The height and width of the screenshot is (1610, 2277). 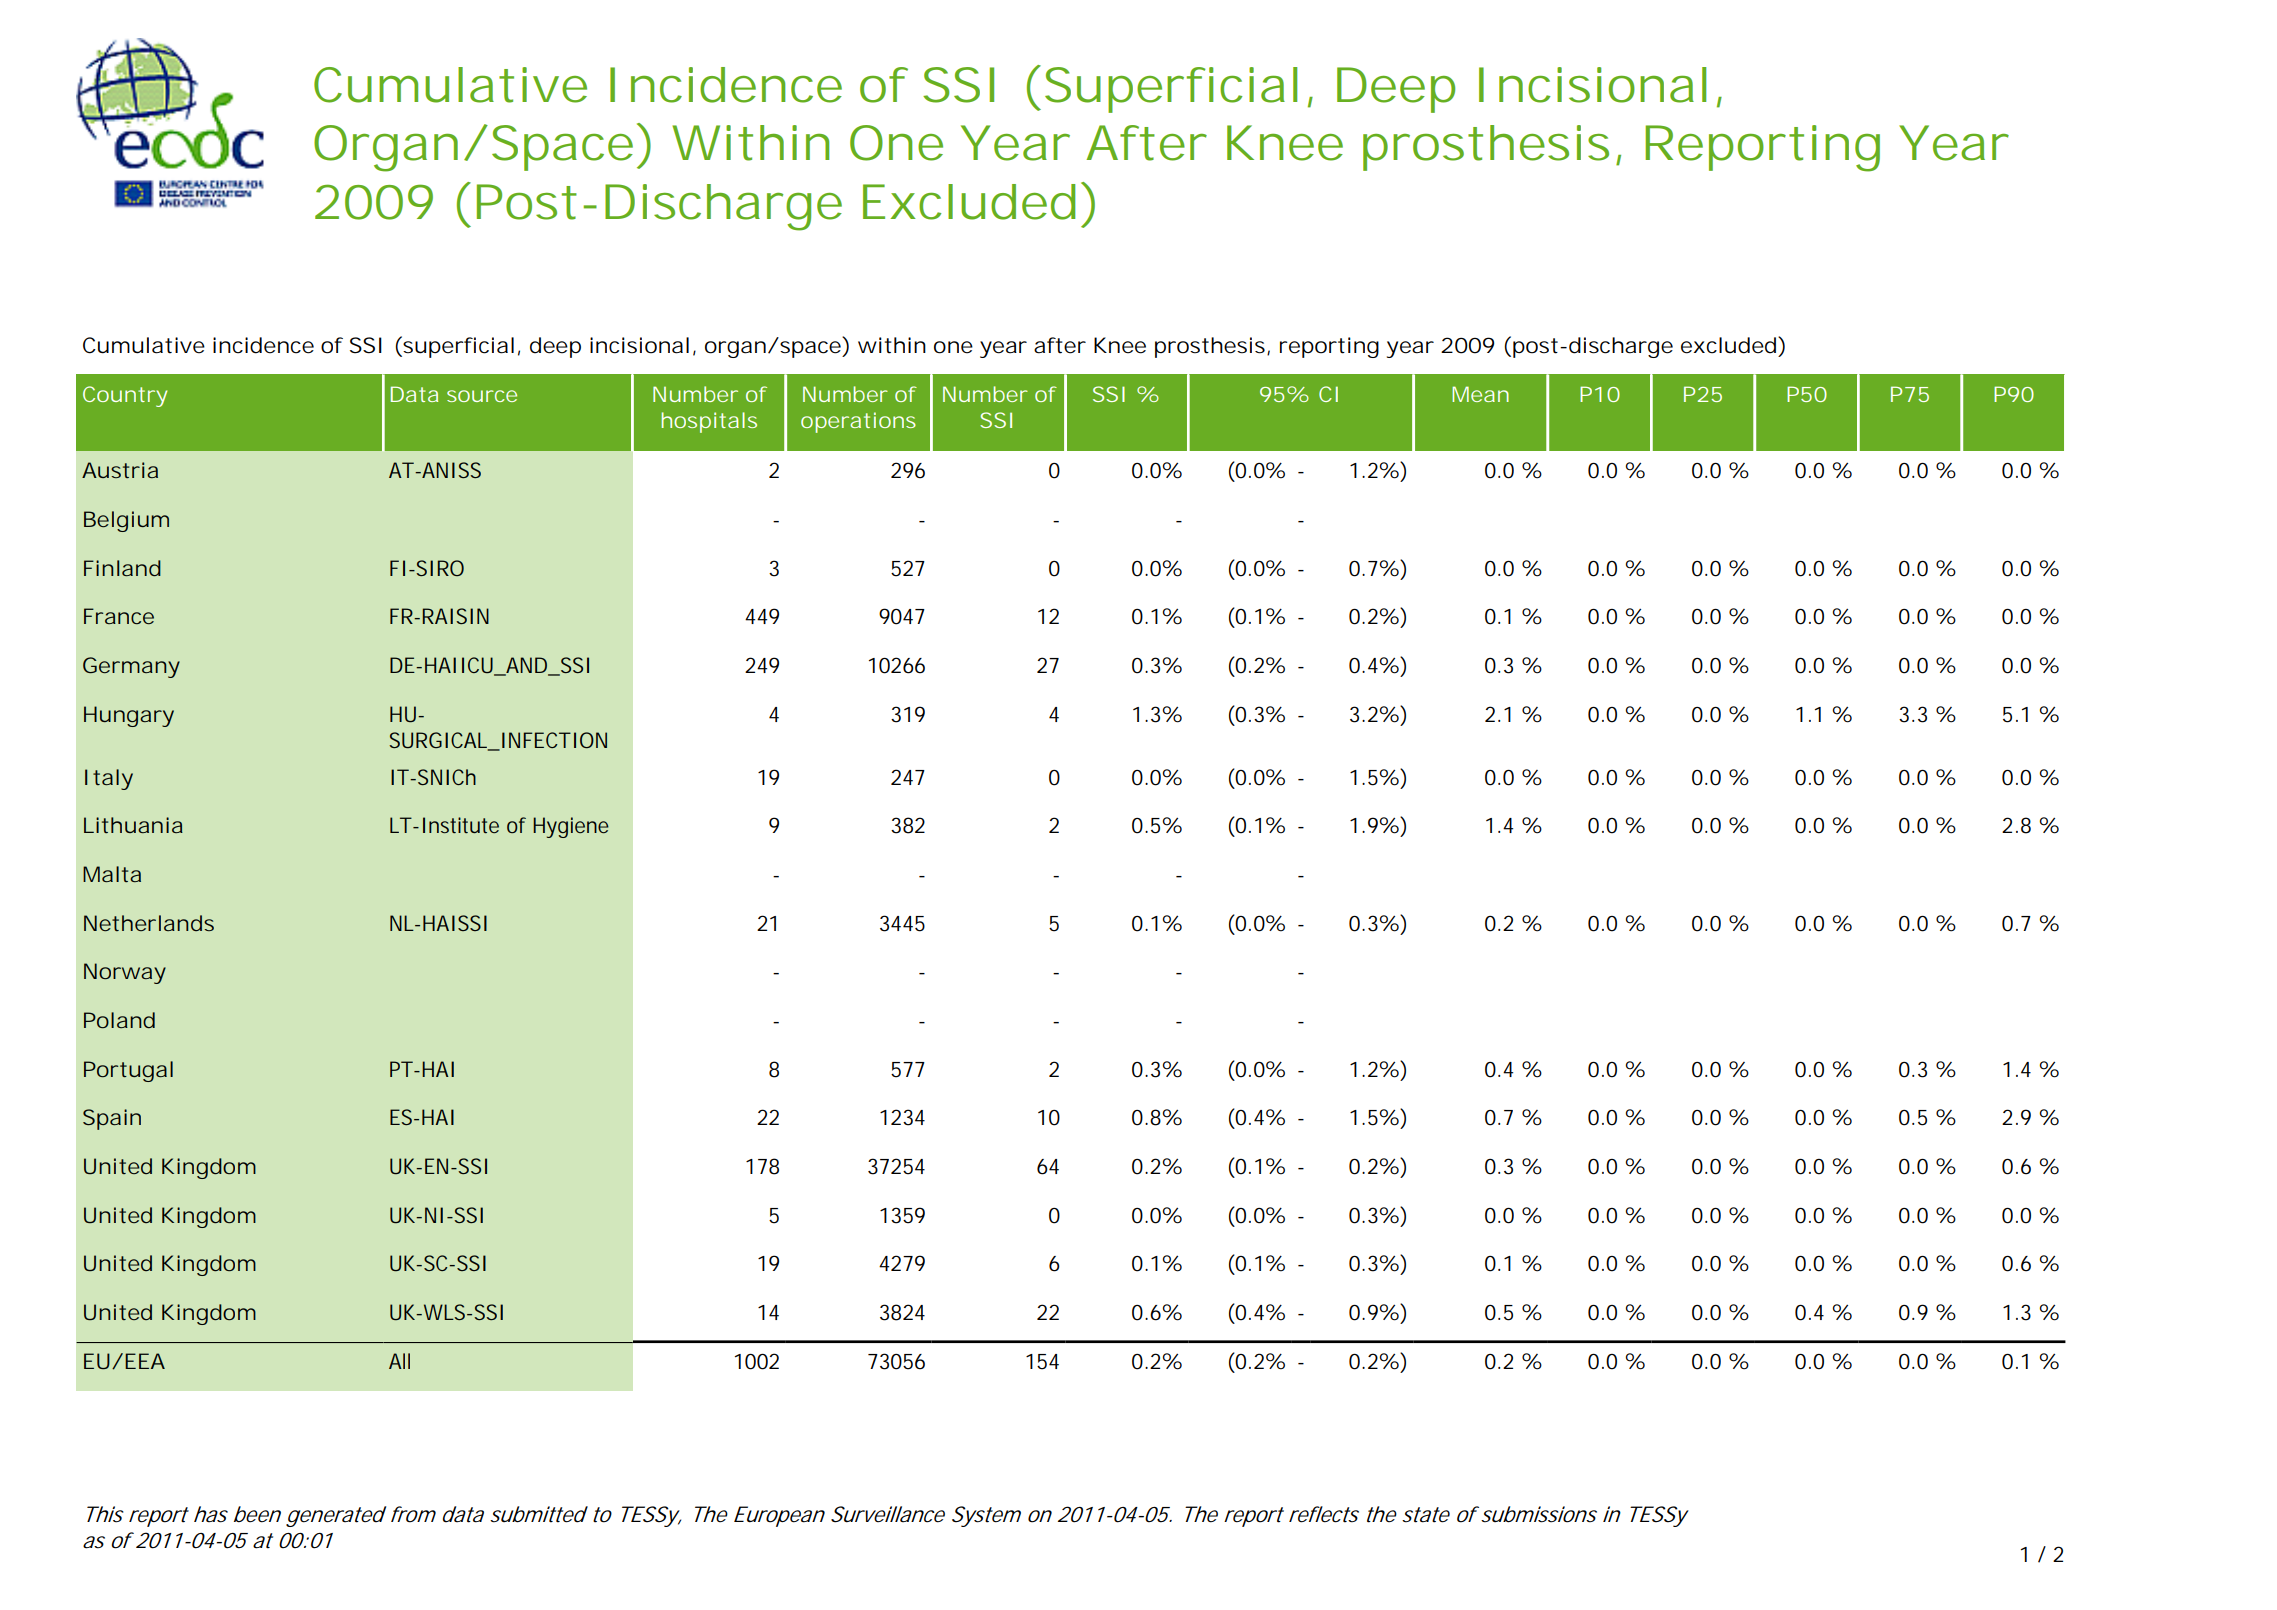 I want to click on operations, so click(x=858, y=422).
